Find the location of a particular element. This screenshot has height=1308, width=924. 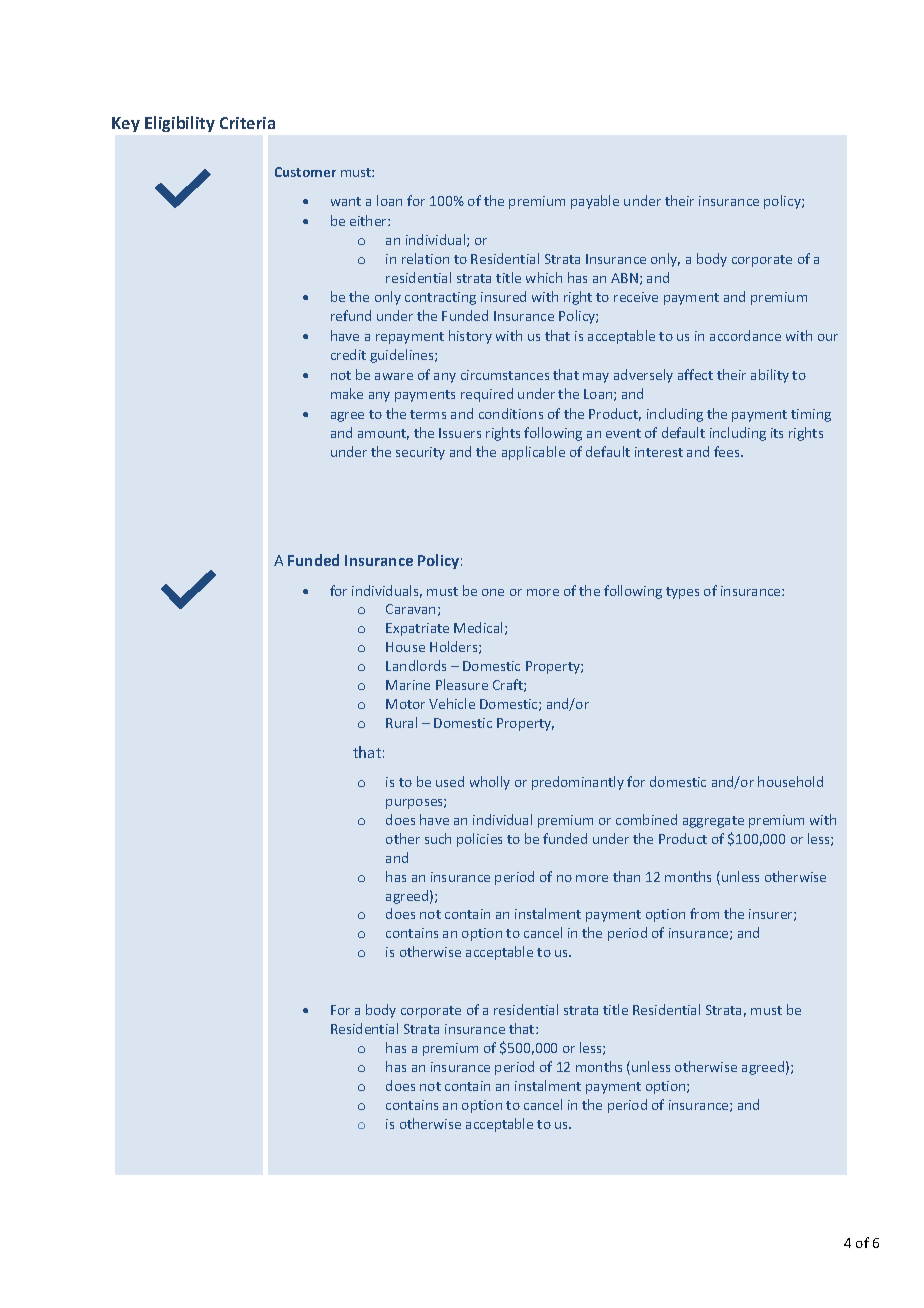

Vehicle is located at coordinates (452, 703).
